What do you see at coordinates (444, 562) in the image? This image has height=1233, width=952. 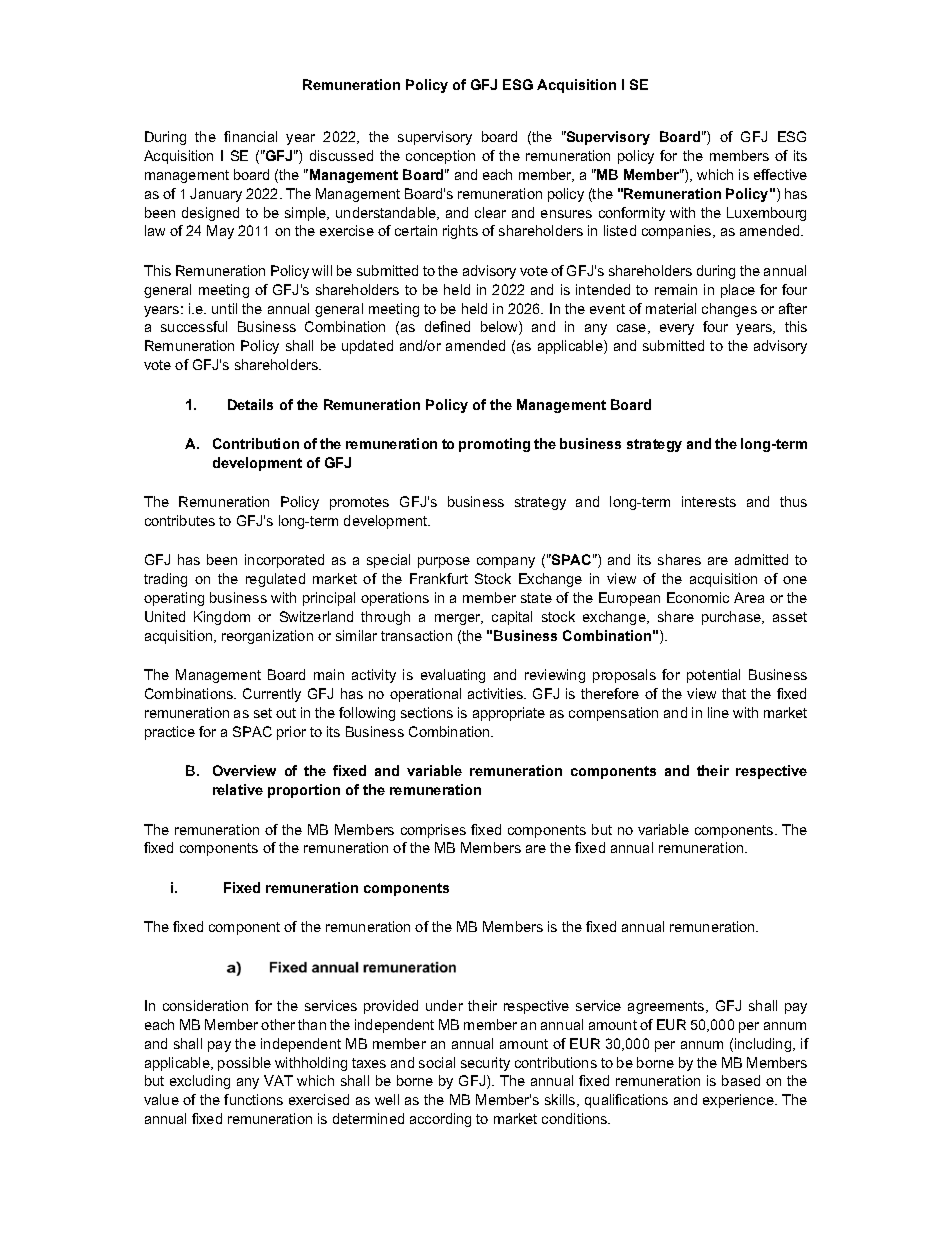 I see `purpose` at bounding box center [444, 562].
